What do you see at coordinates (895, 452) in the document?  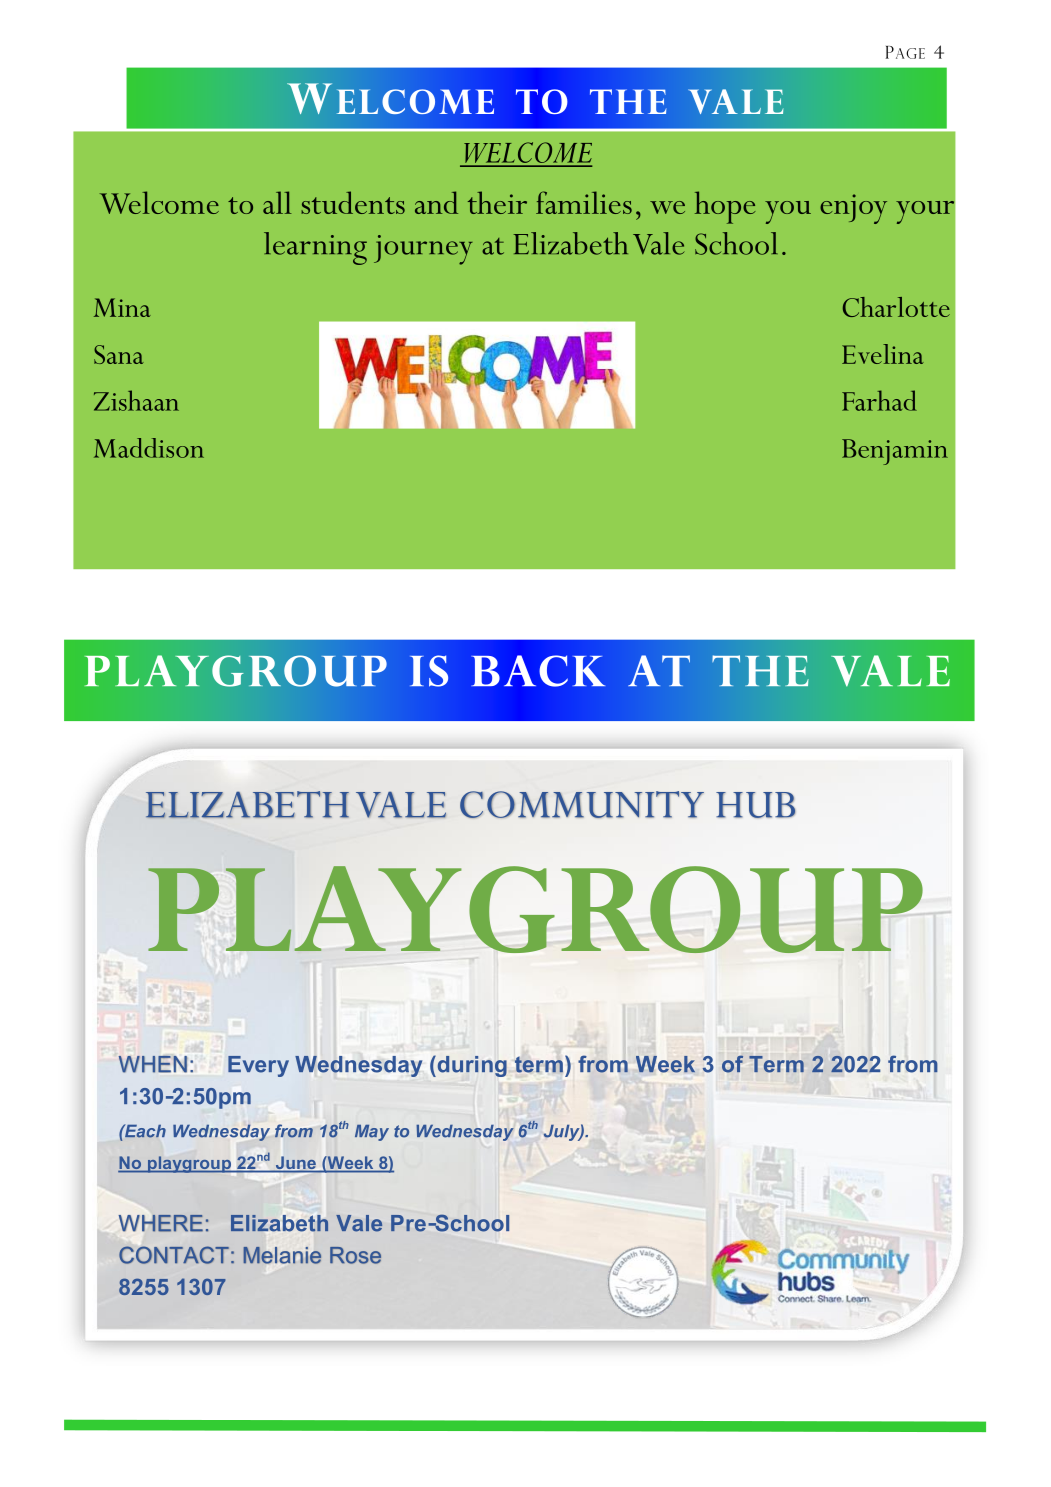 I see `Benjamin` at bounding box center [895, 452].
